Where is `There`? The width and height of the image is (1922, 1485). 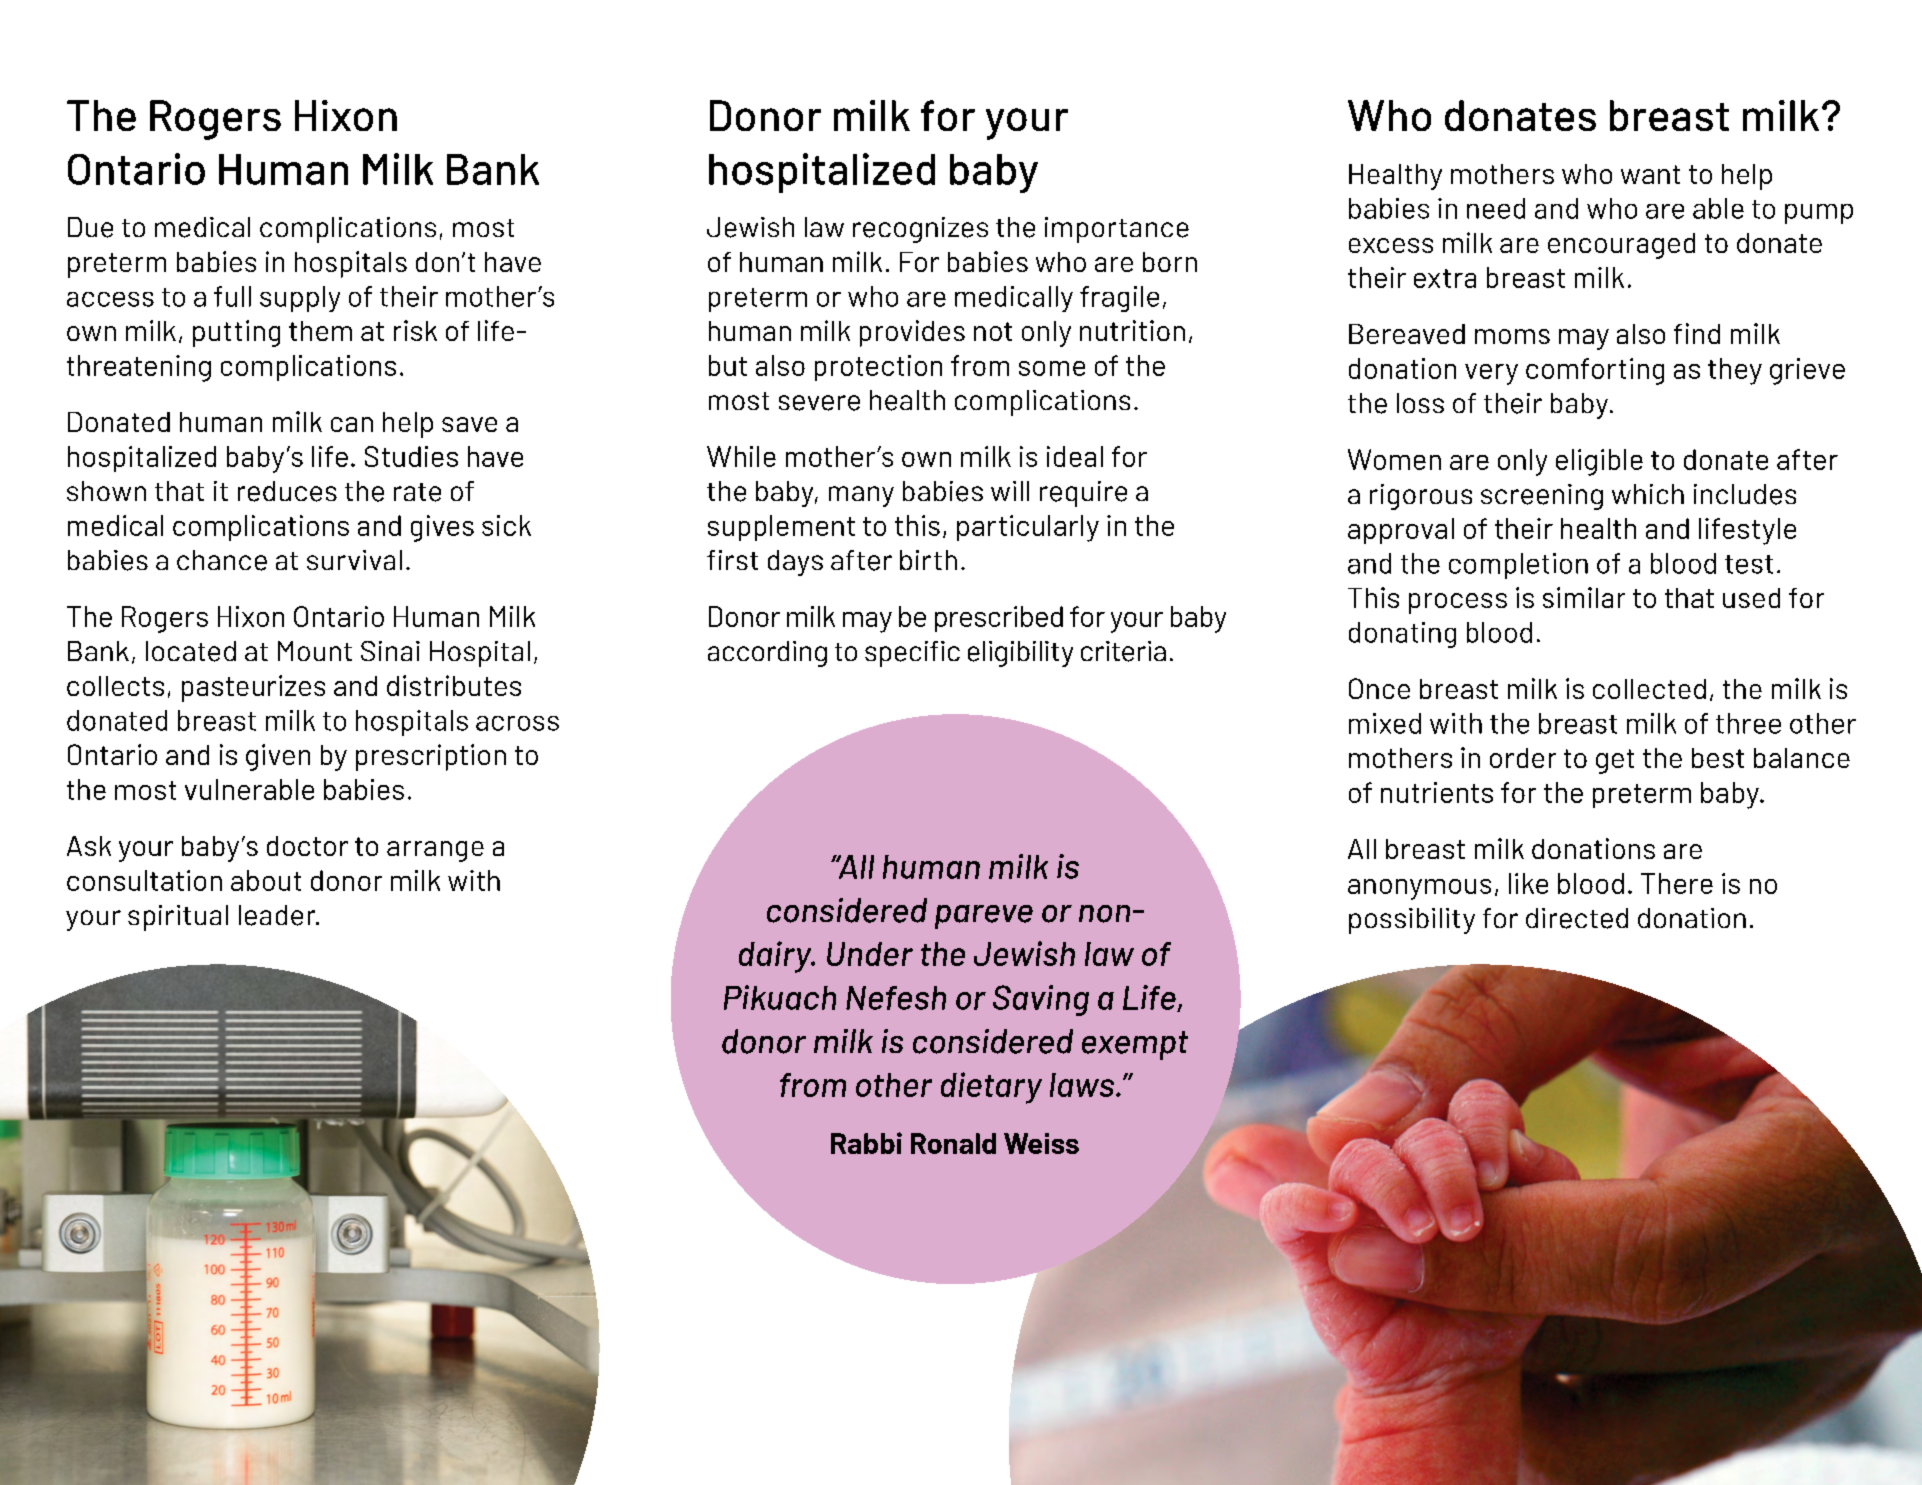 There is located at coordinates (1677, 883).
